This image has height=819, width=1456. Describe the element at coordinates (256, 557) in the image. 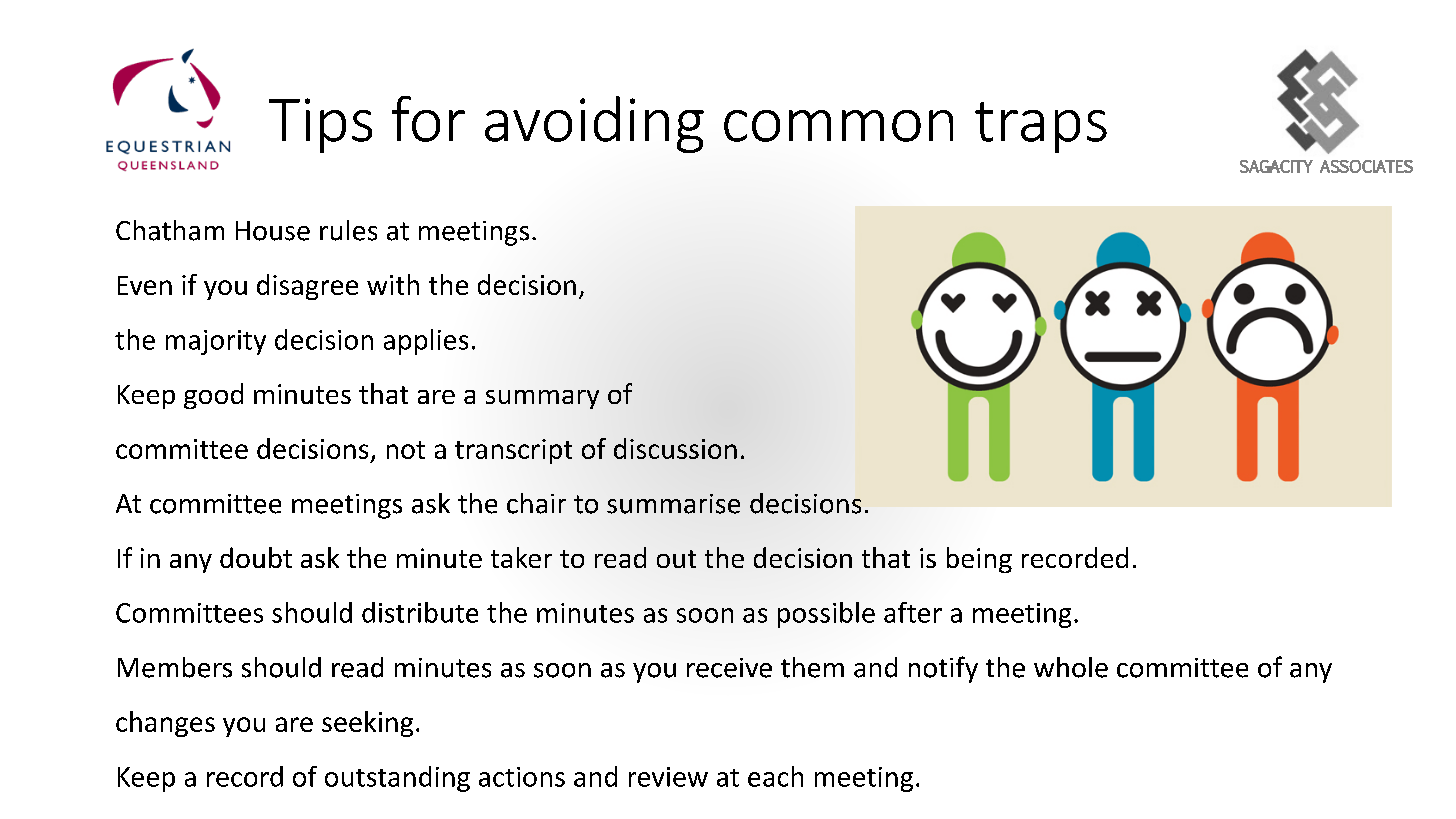

I see `doubt` at that location.
